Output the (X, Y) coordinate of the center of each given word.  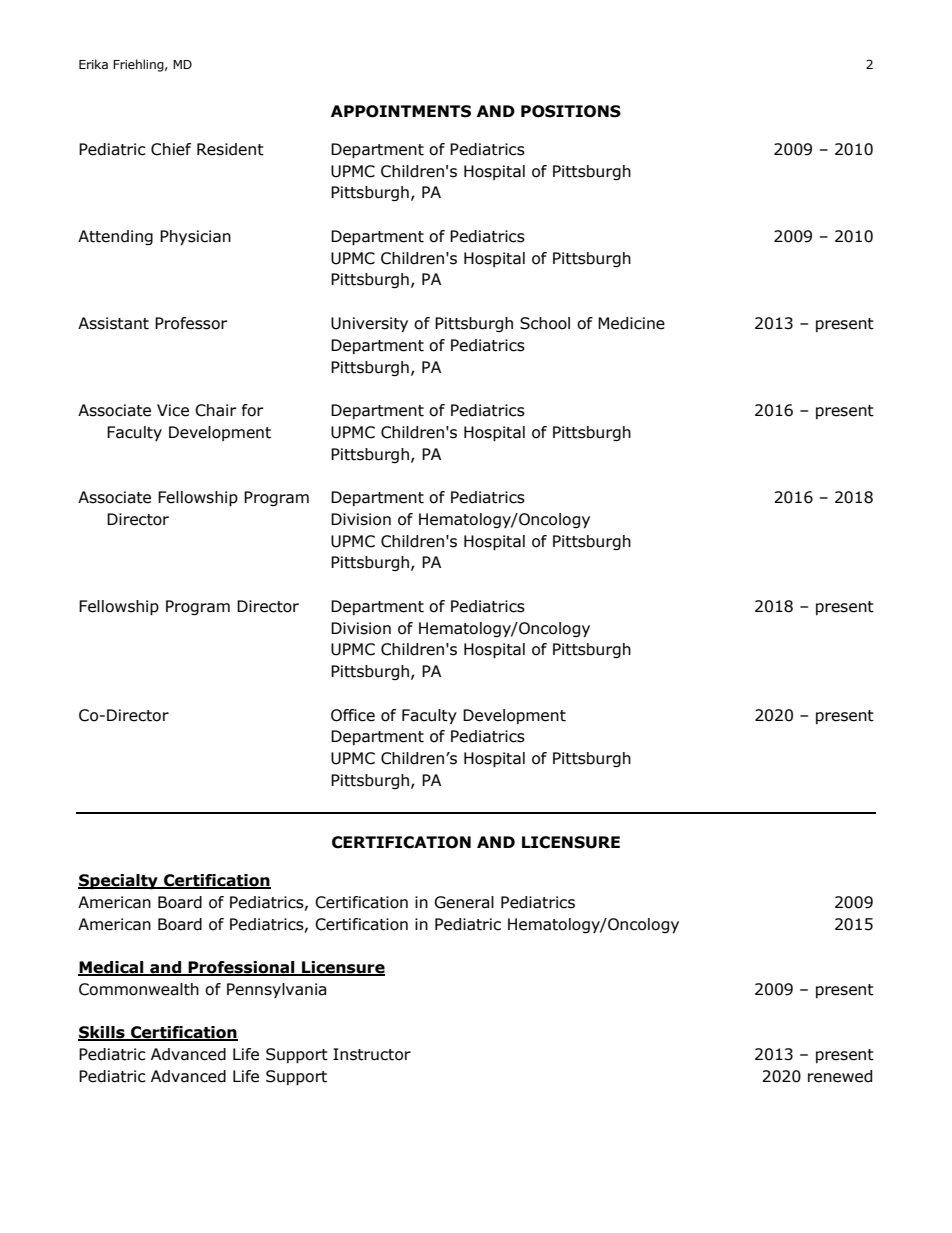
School (545, 323)
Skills (102, 1033)
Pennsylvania (276, 990)
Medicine (631, 323)
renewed (840, 1076)
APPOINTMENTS (401, 111)
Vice (173, 410)
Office (353, 715)
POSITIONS (571, 111)
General (464, 902)
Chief (171, 149)
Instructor (372, 1054)
